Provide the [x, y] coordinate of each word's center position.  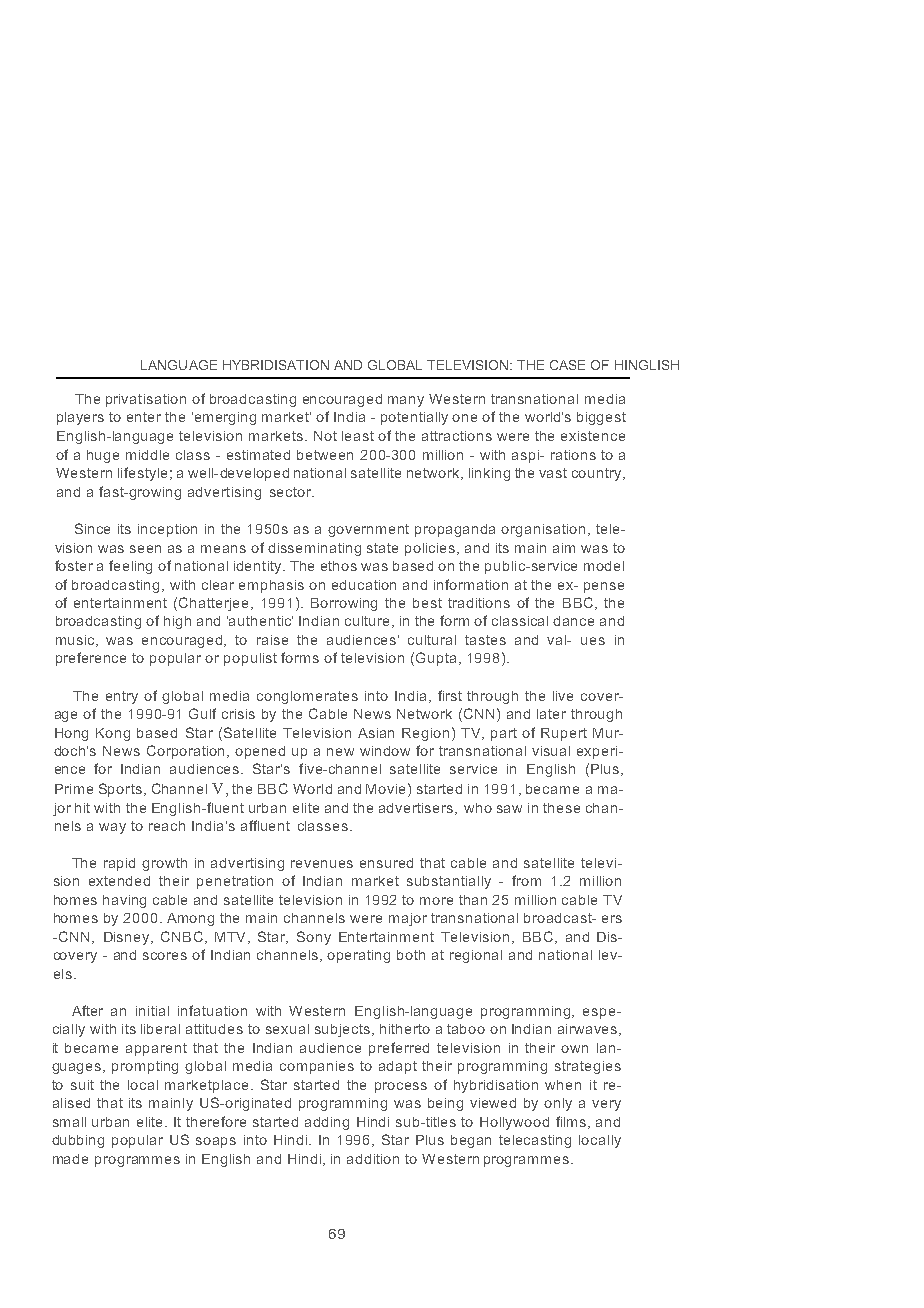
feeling [130, 567]
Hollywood [514, 1123]
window [385, 751]
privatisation [146, 400]
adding [327, 1123]
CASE [567, 365]
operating [358, 956]
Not [325, 436]
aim [564, 548]
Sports [120, 790]
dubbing [78, 1141]
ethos [339, 566]
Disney [128, 938]
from [526, 880]
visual [551, 751]
